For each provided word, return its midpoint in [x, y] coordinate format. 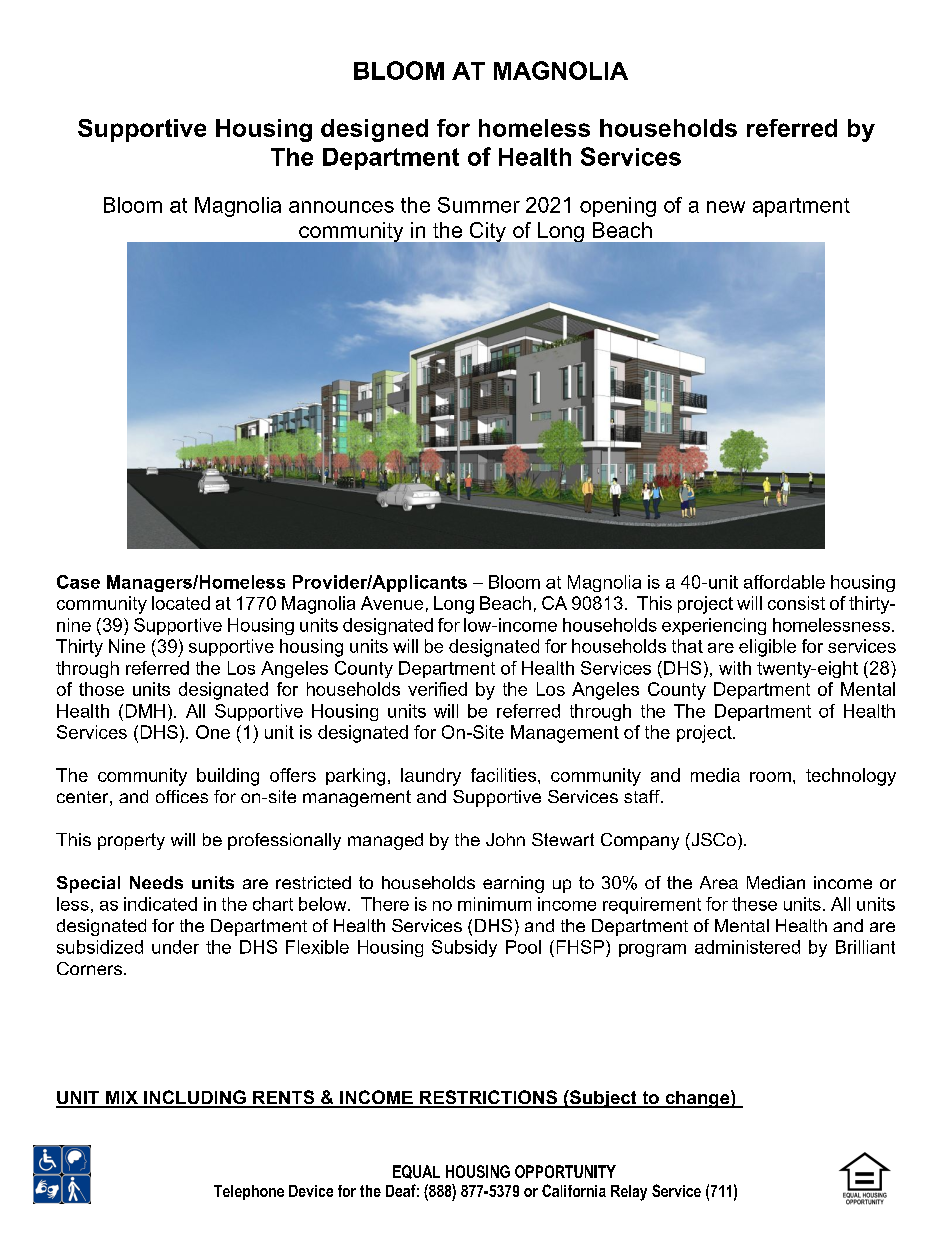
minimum [494, 904]
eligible [767, 648]
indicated [160, 904]
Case [78, 582]
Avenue [392, 603]
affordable [784, 582]
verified [437, 689]
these [754, 904]
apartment [801, 207]
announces [341, 207]
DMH [145, 711]
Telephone [249, 1192]
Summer [479, 205]
